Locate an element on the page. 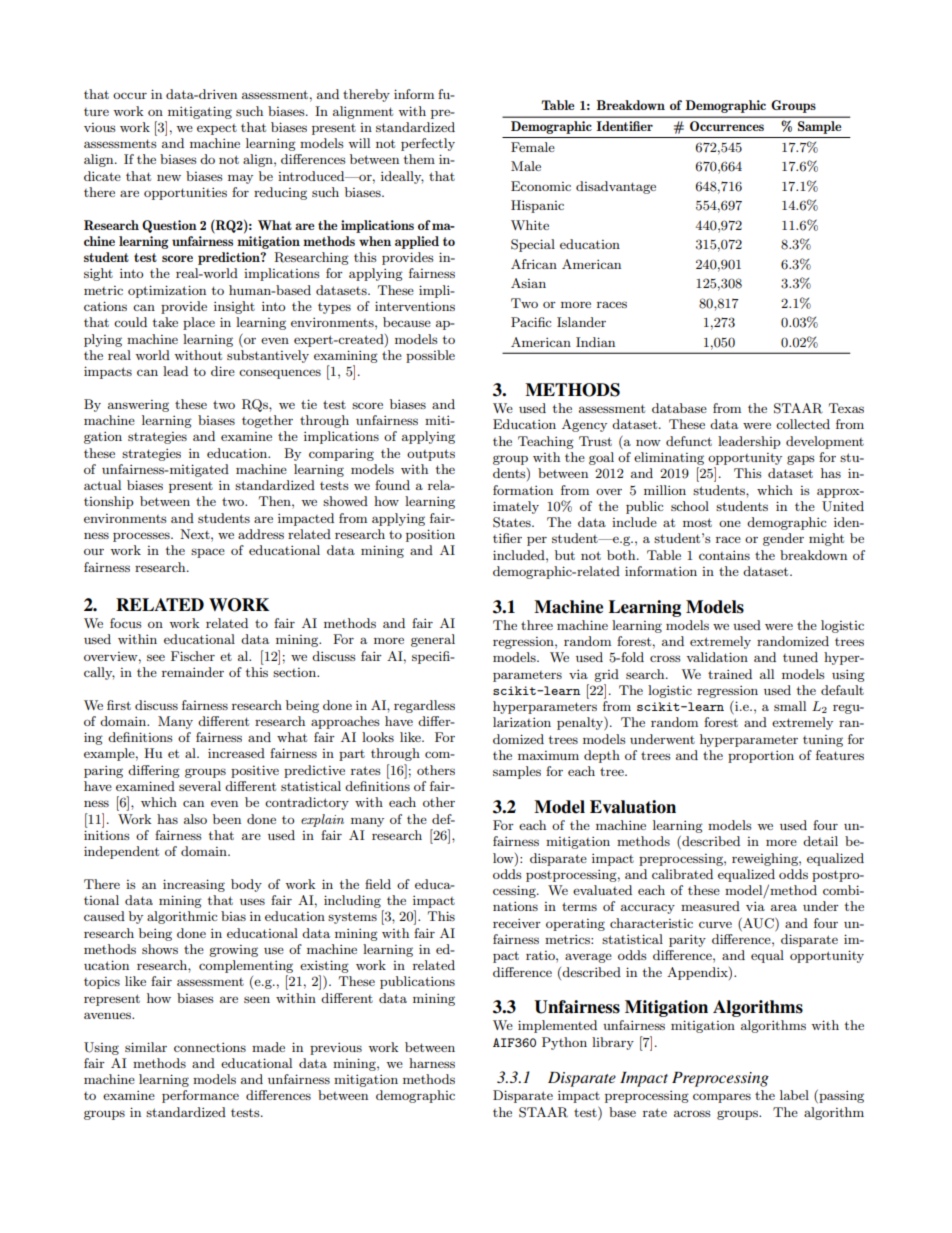 This page has width=952, height=1233. validation is located at coordinates (717, 657).
